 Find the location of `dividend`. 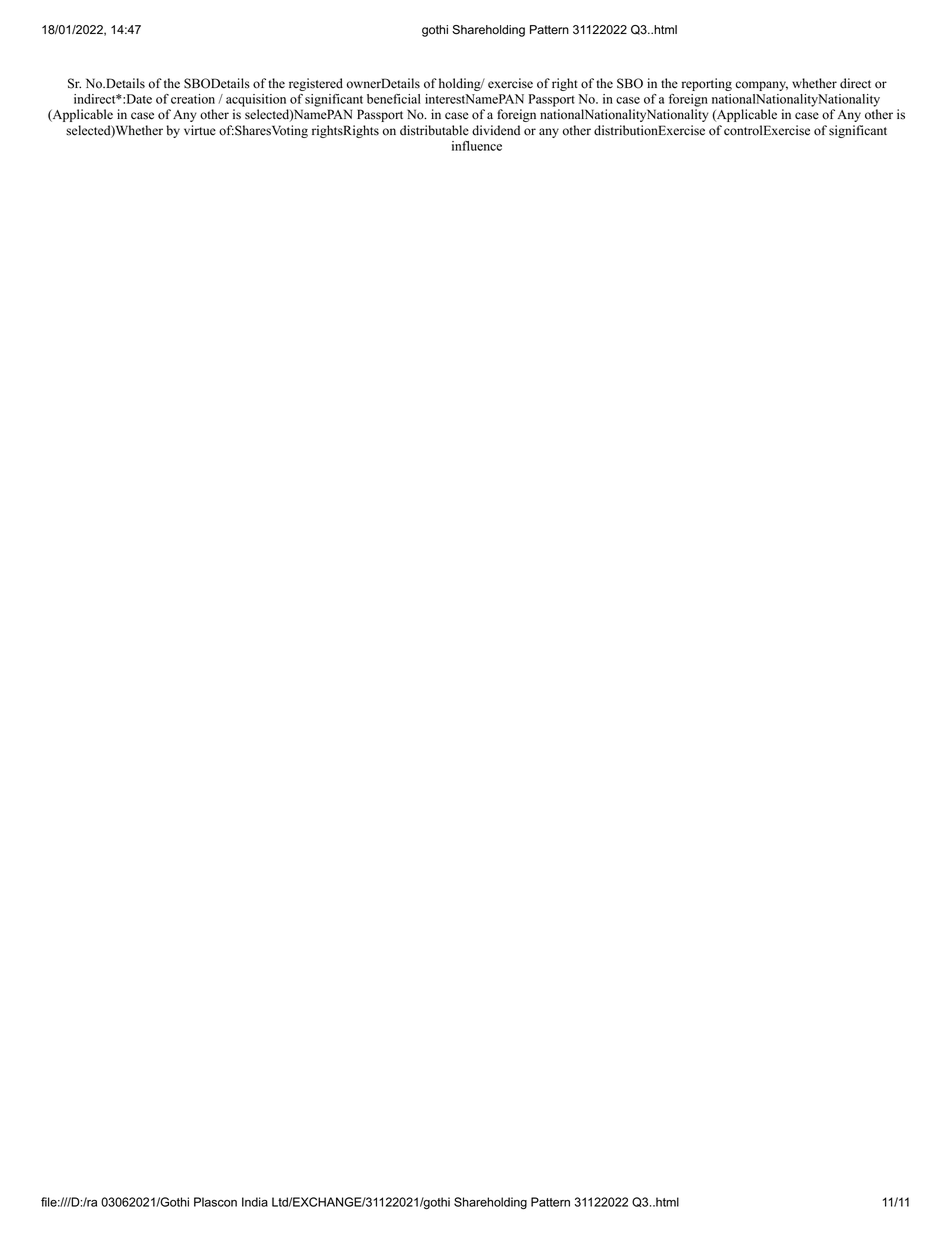

dividend is located at coordinates (496, 130).
